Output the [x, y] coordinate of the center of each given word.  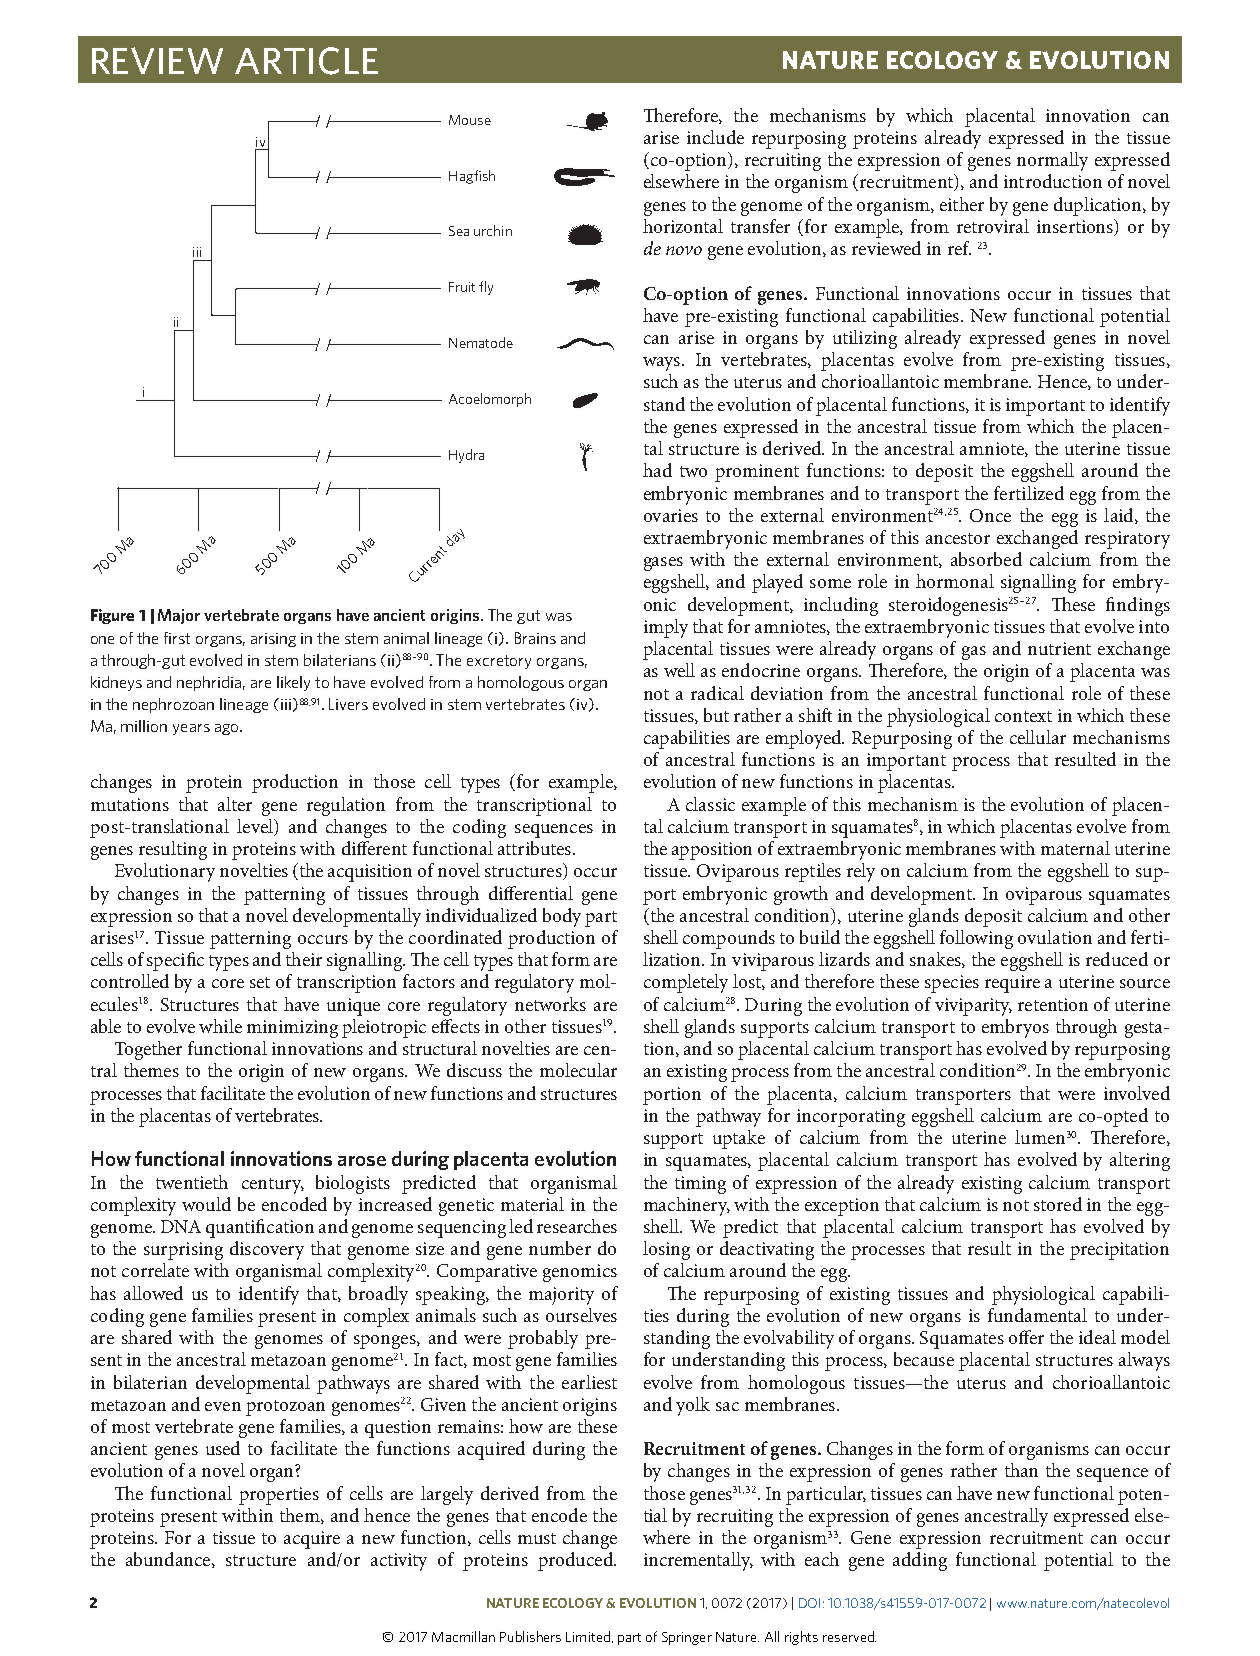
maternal [1075, 848]
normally [1052, 161]
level [256, 827]
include [715, 137]
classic [710, 804]
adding [920, 1561]
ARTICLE [306, 61]
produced [576, 1561]
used [223, 1448]
